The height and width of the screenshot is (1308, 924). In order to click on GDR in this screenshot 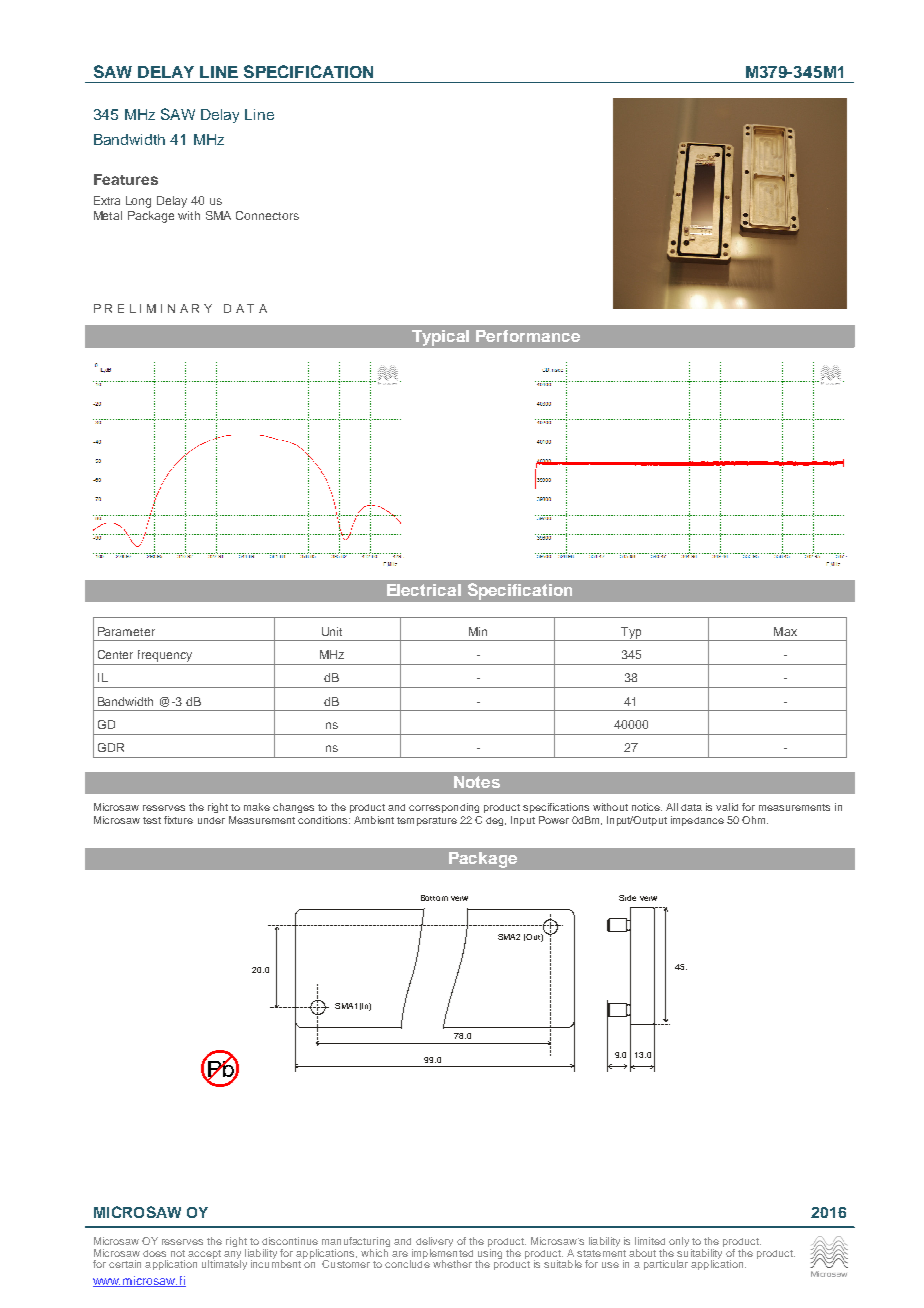, I will do `click(111, 747)`.
